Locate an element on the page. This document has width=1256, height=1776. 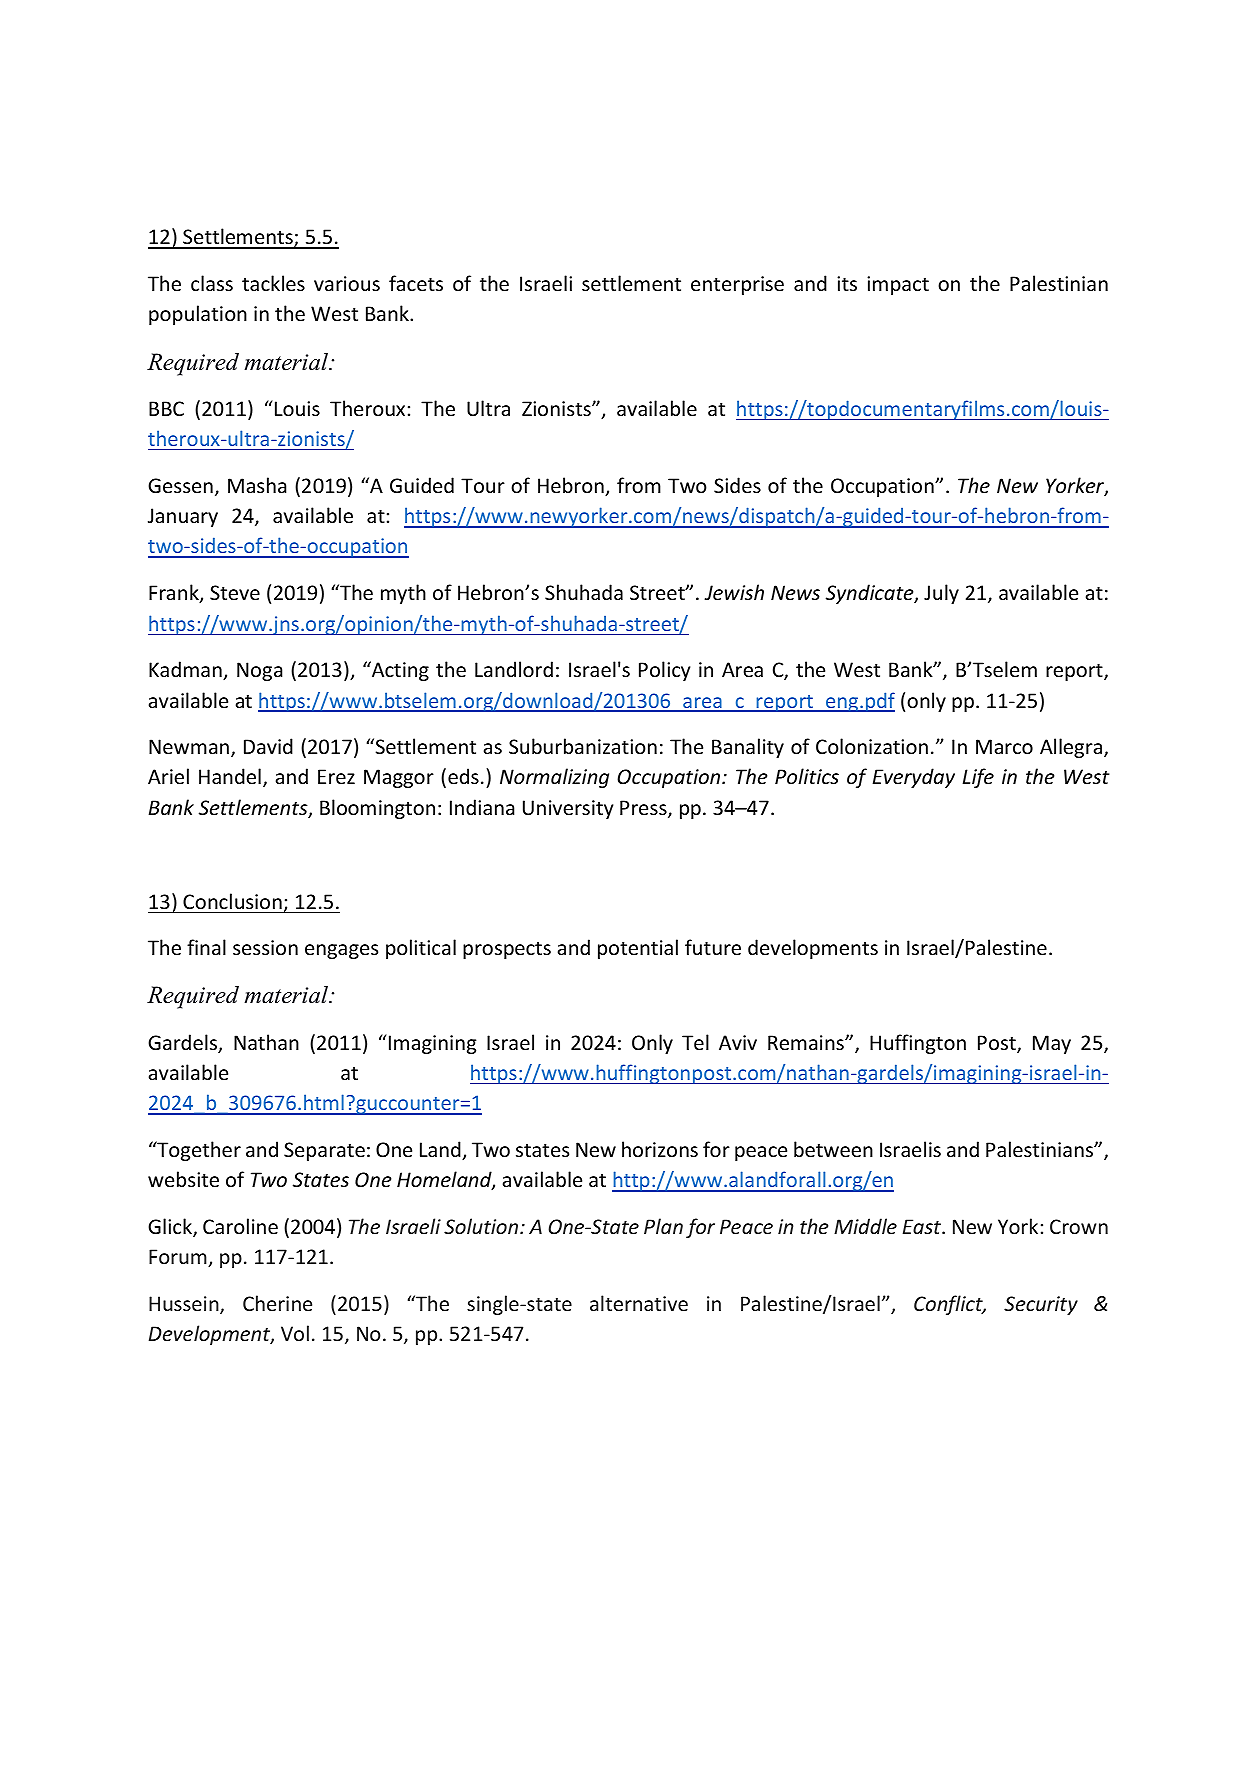
impact is located at coordinates (898, 285).
